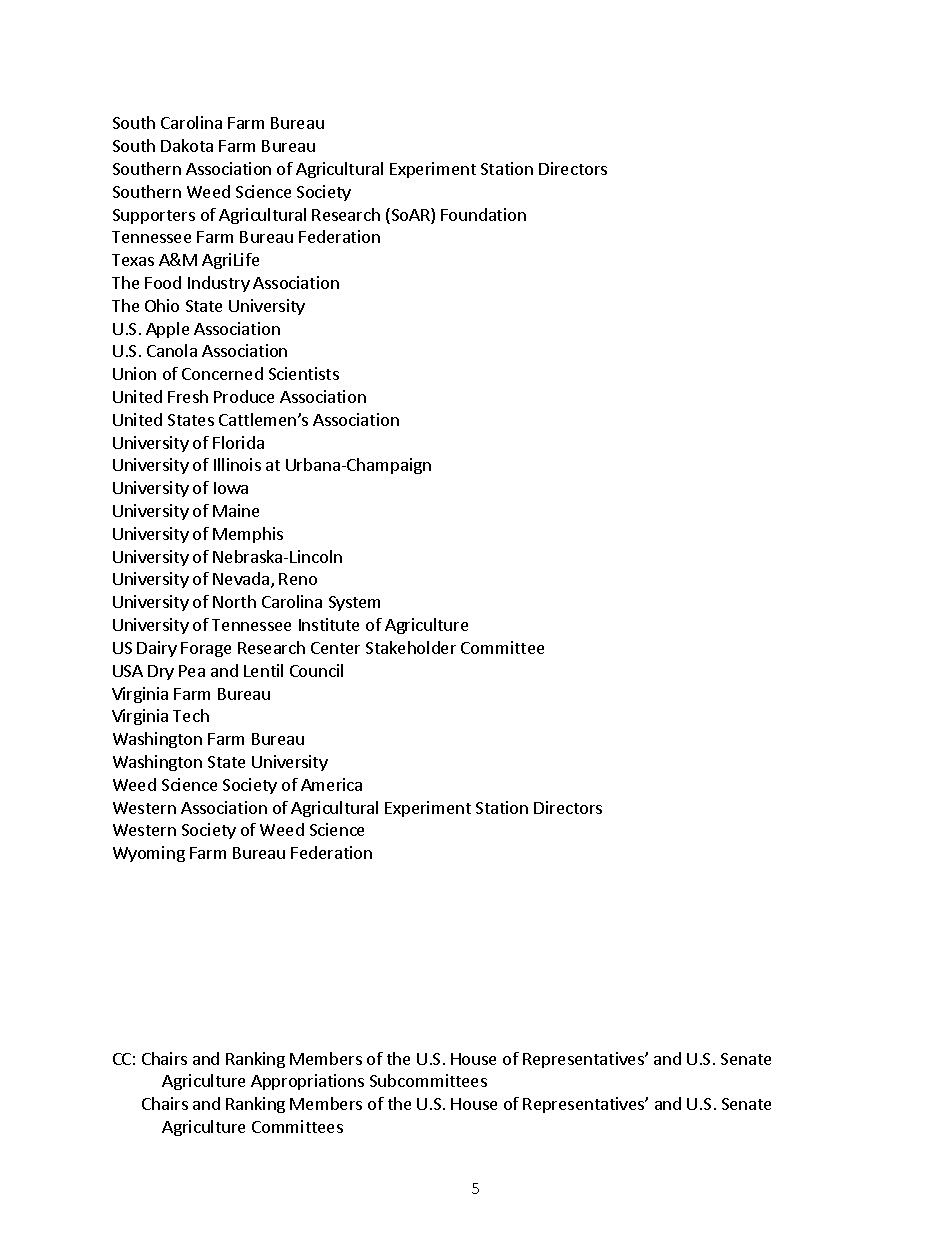  I want to click on Dakota, so click(187, 145).
